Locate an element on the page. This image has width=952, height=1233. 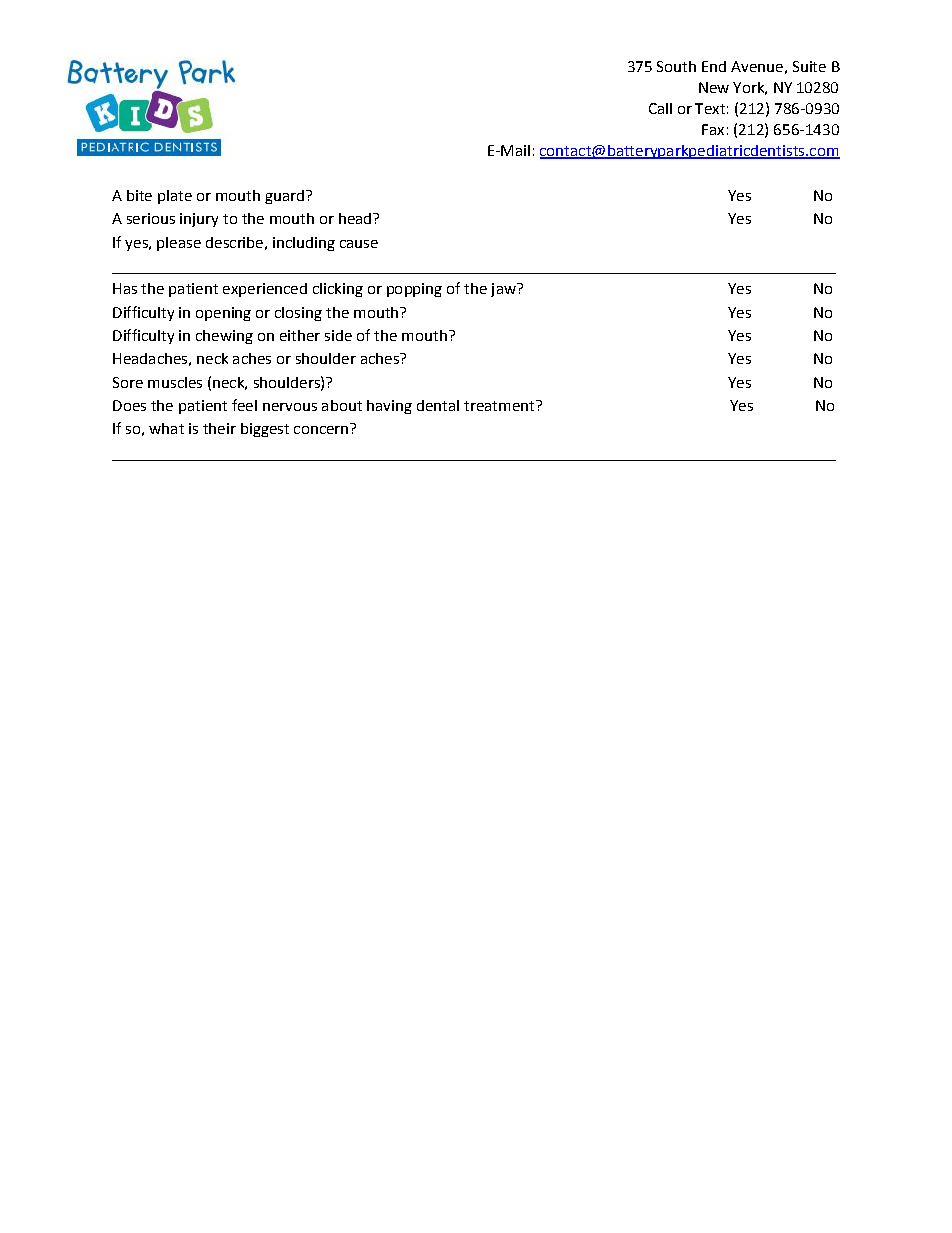
plate is located at coordinates (175, 197).
